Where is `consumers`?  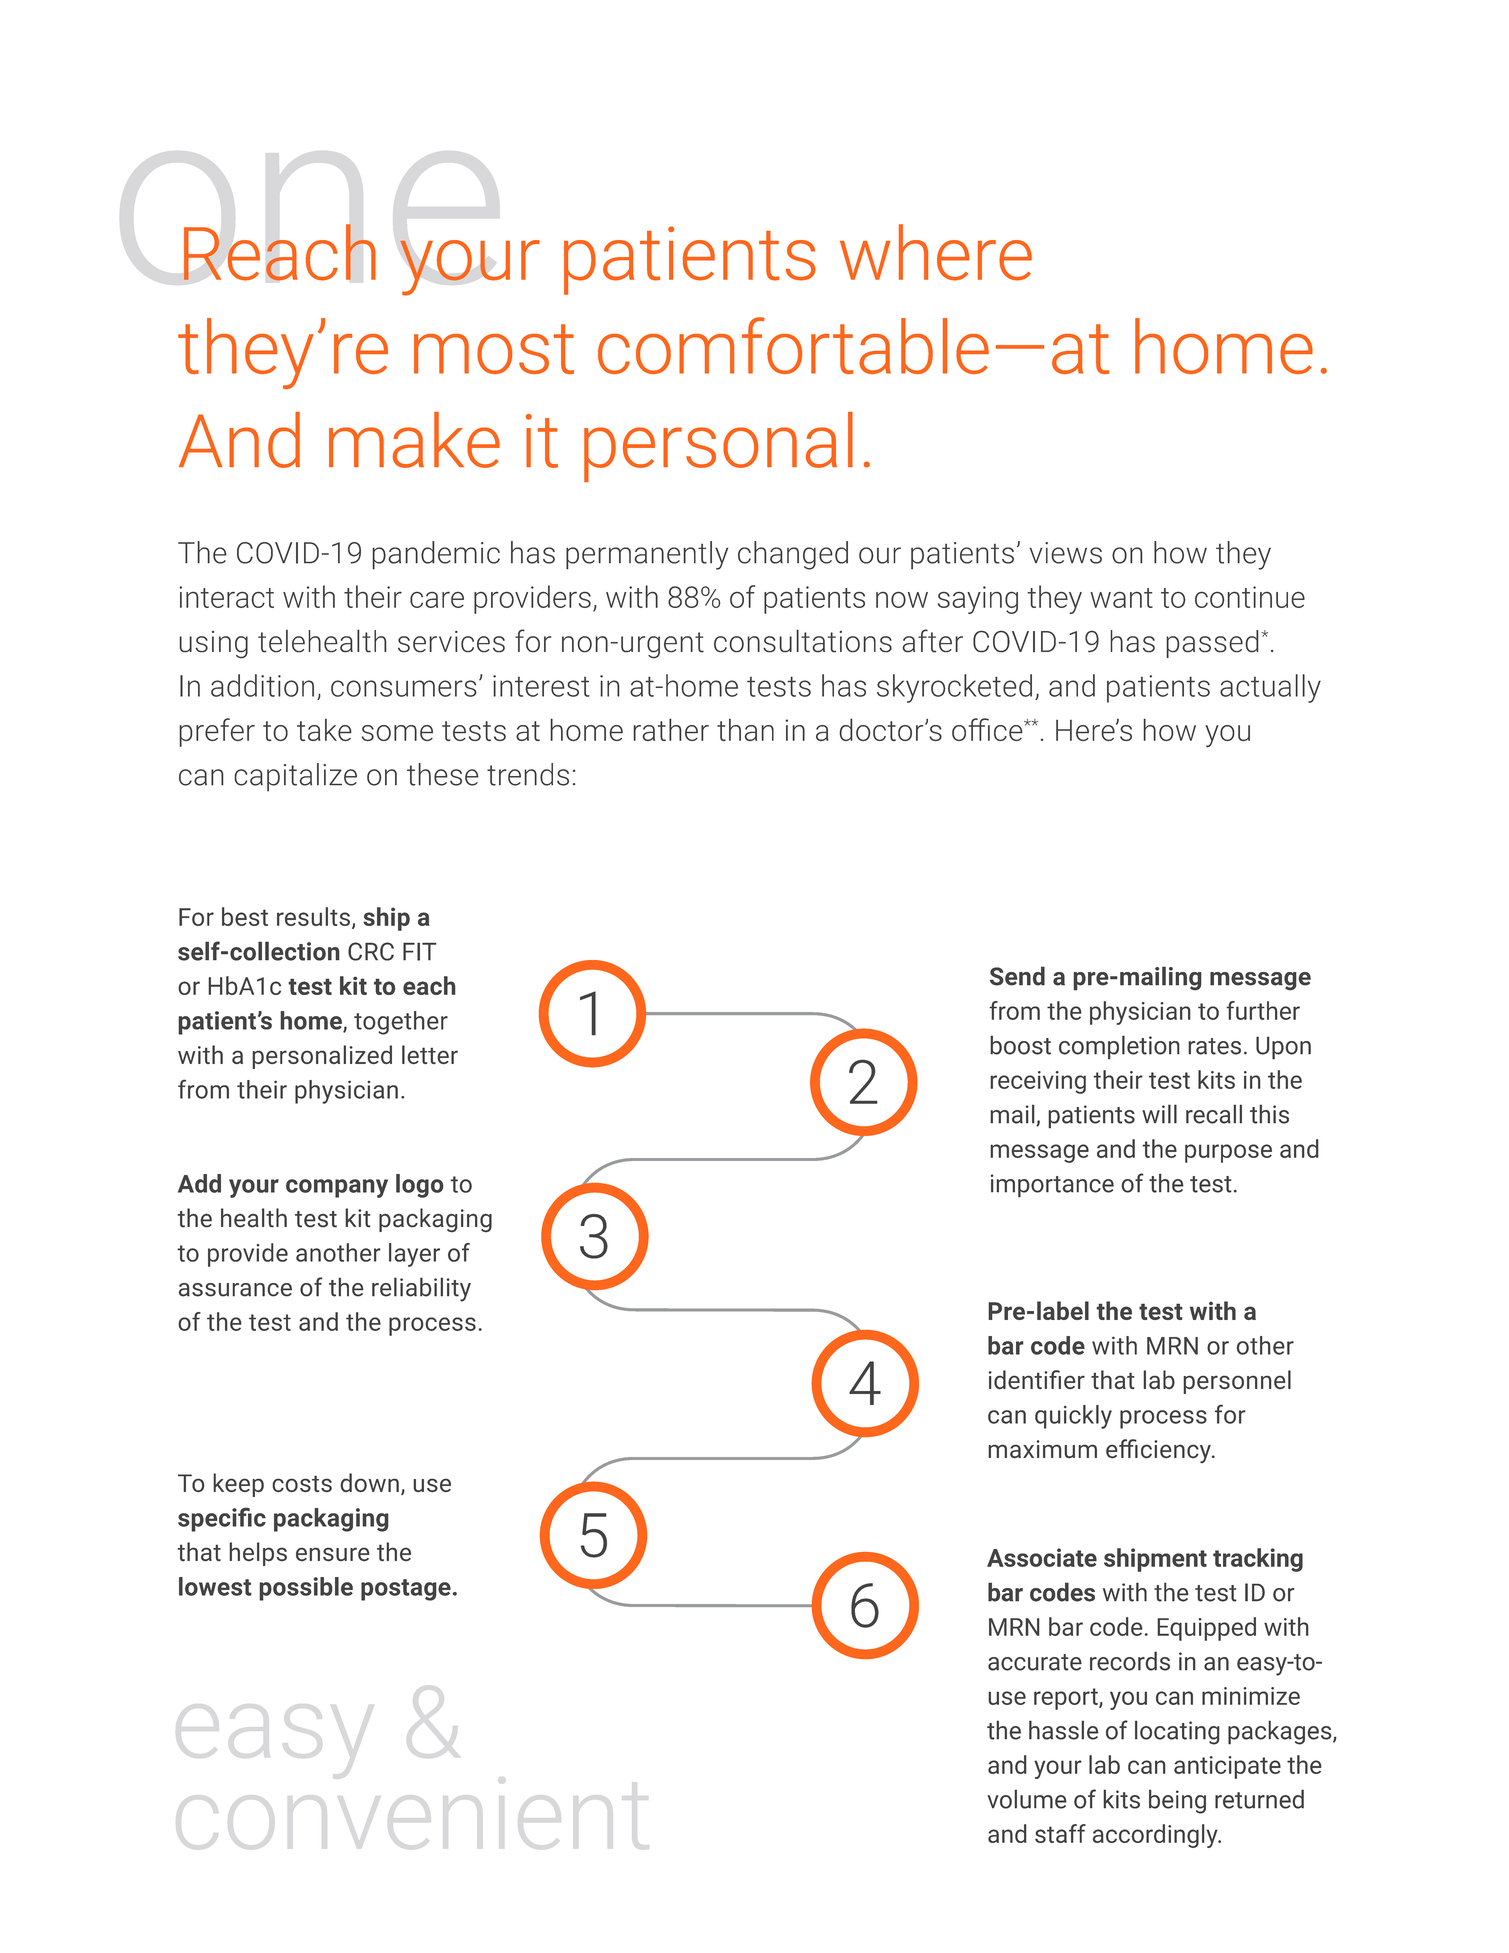 consumers is located at coordinates (404, 688).
